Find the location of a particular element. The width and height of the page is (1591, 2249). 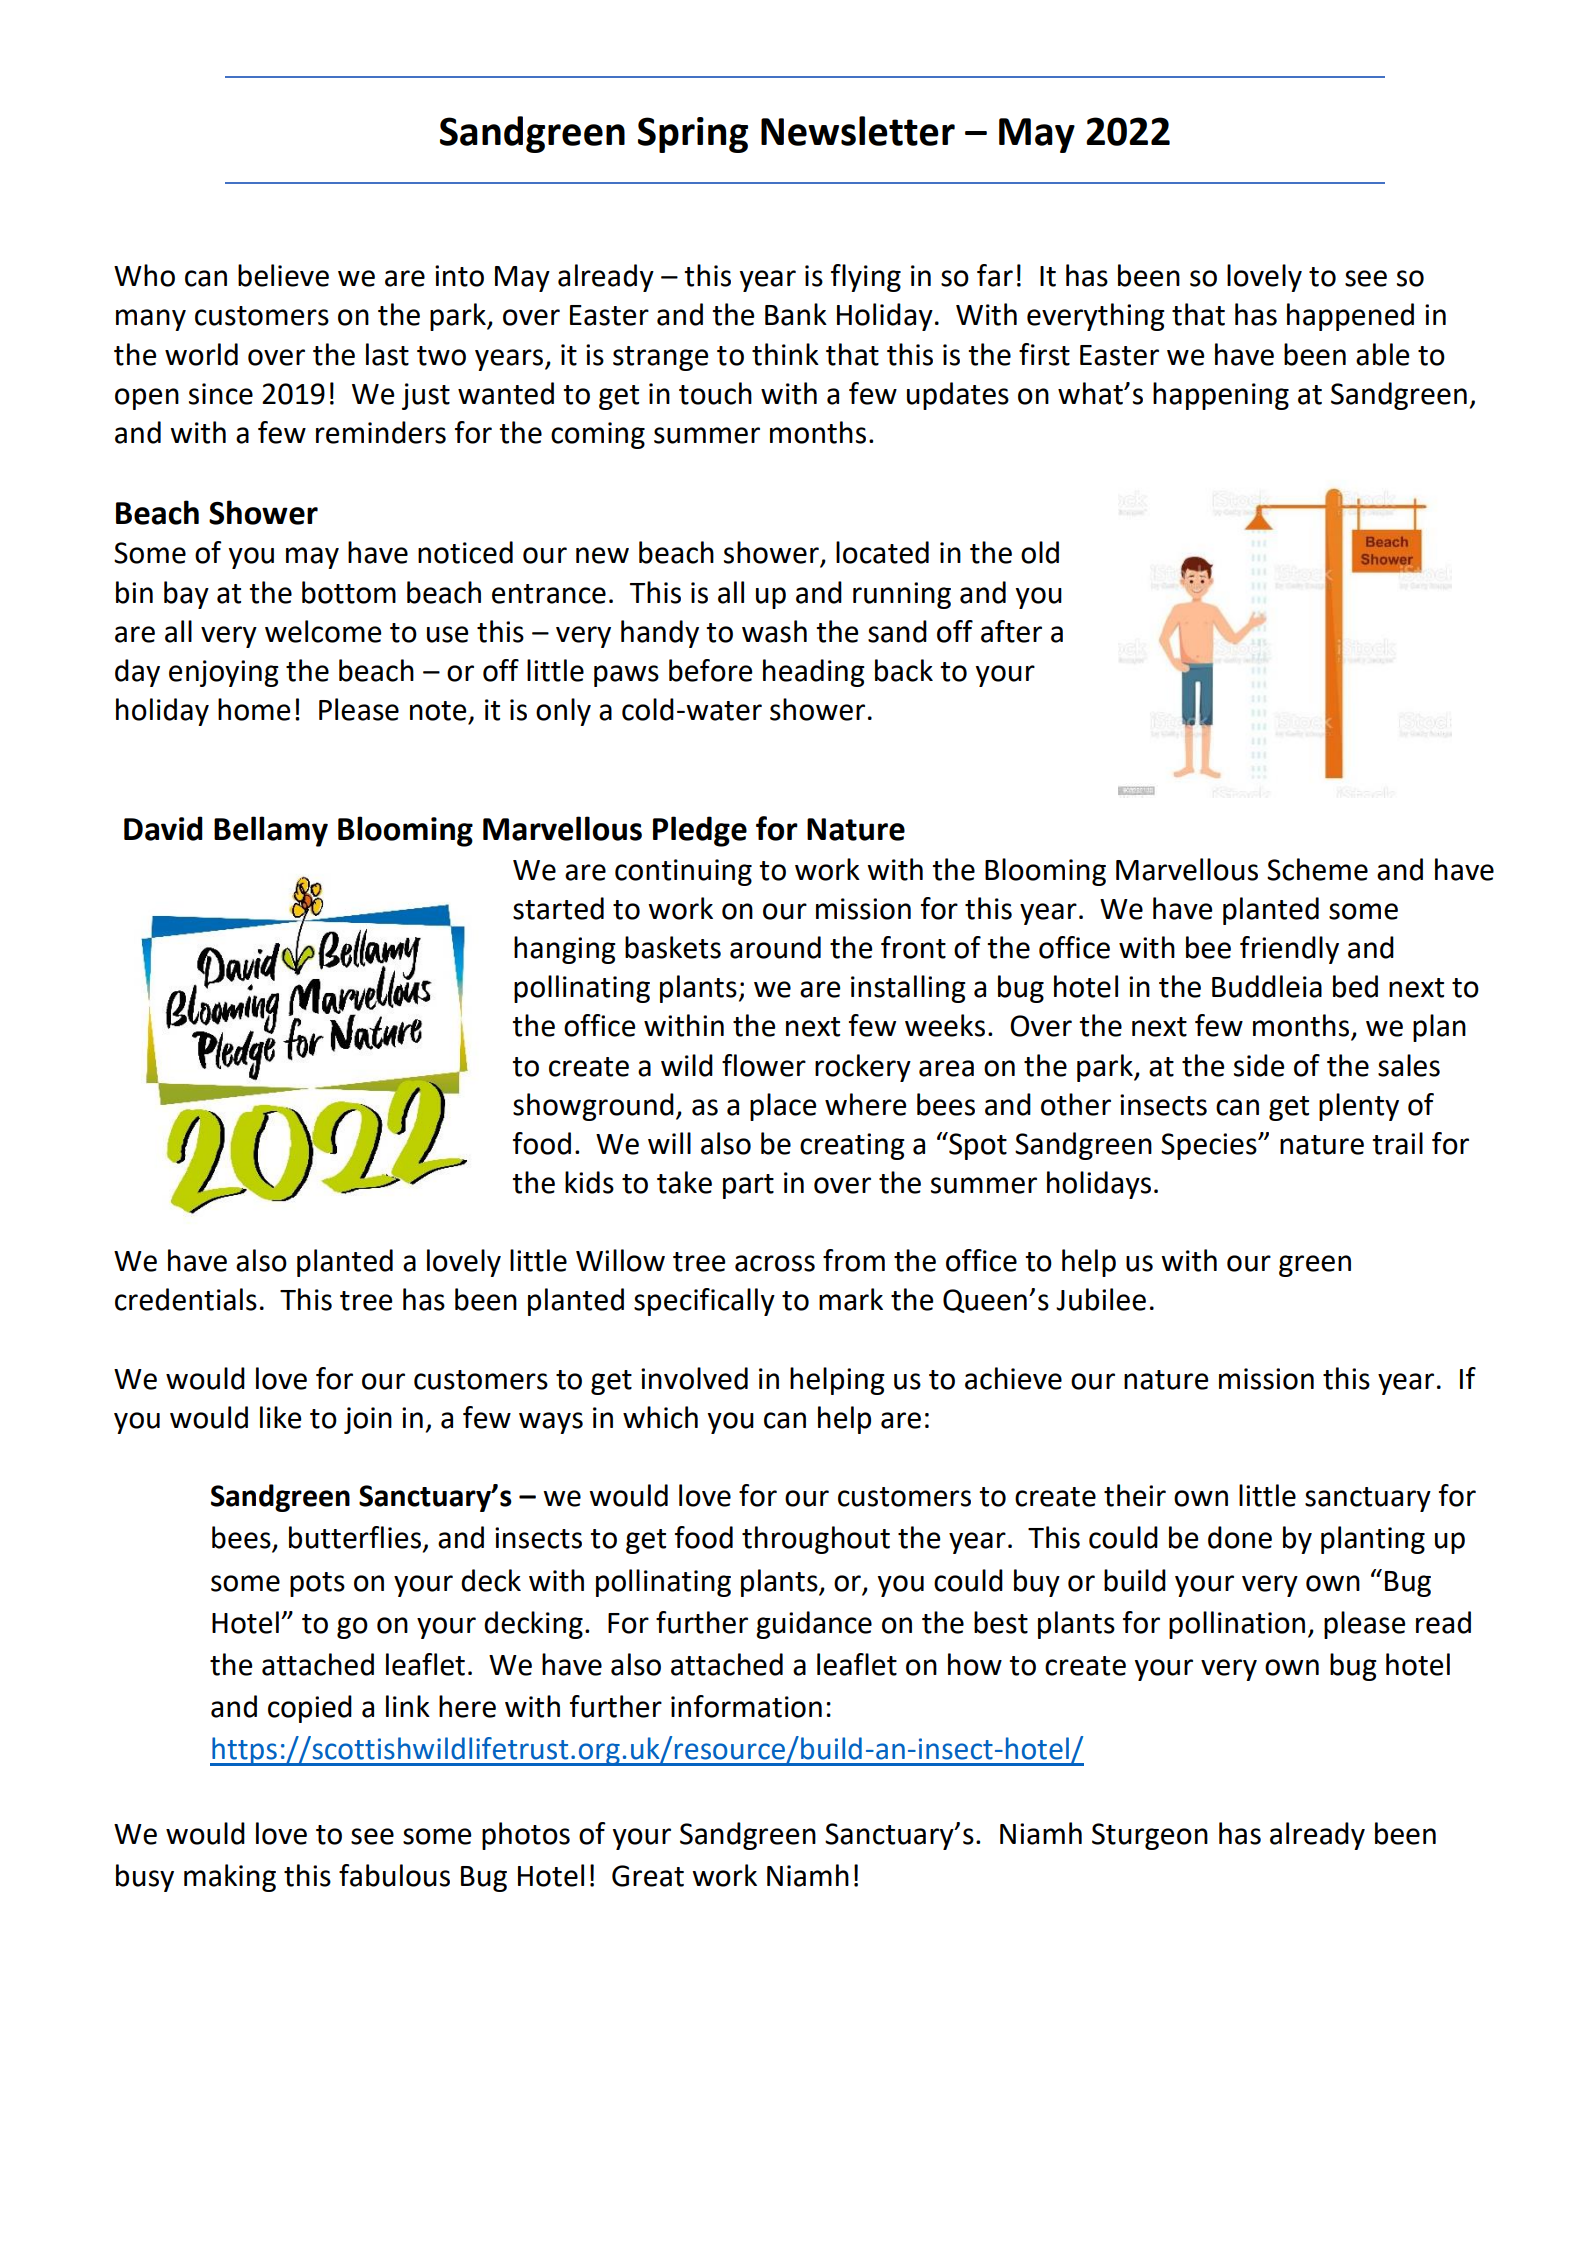

across is located at coordinates (775, 1263).
